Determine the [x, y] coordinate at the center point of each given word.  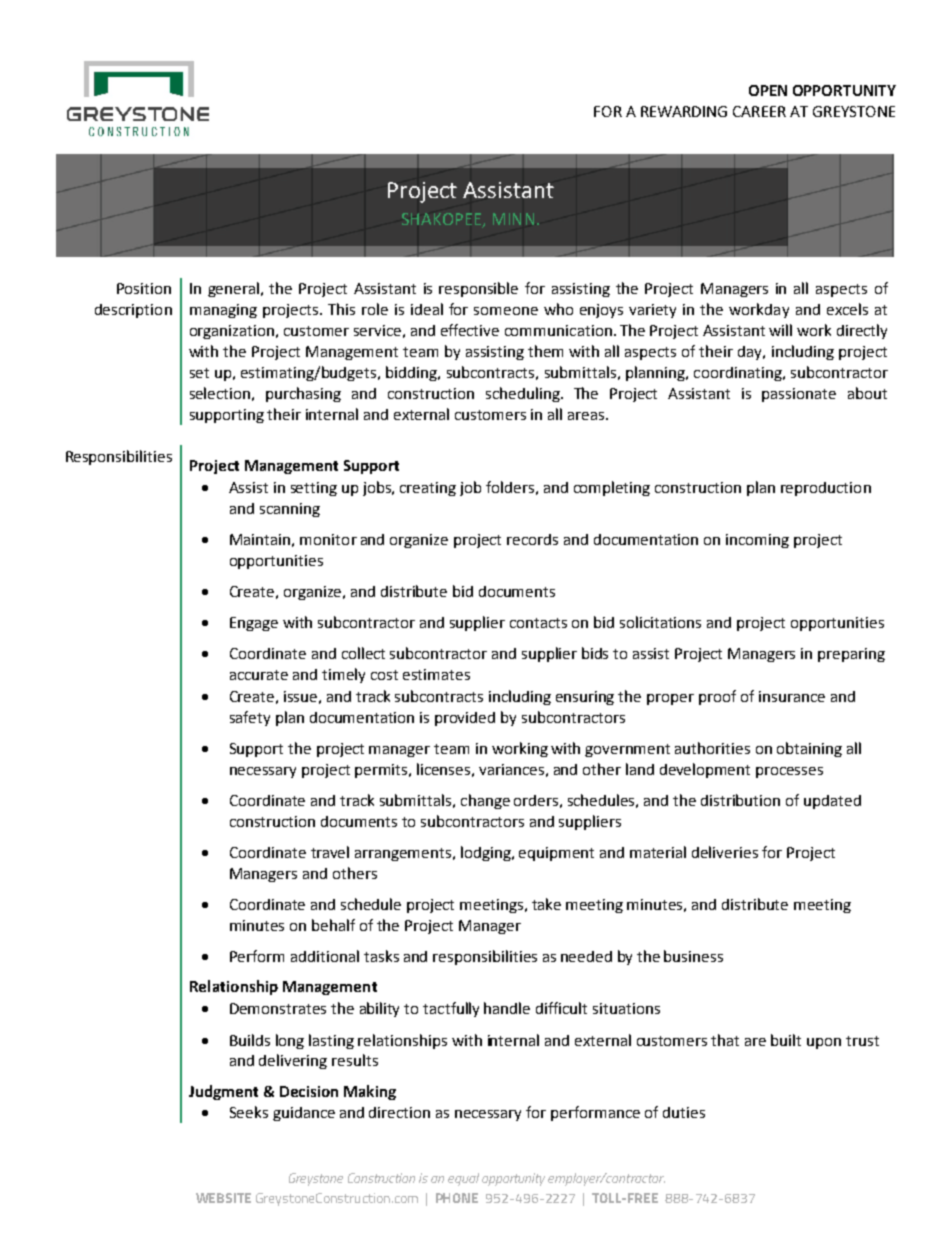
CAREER [759, 111]
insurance [792, 696]
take [546, 904]
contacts [538, 623]
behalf [333, 925]
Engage [254, 624]
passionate [799, 395]
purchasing [303, 394]
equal [463, 1179]
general [235, 289]
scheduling [524, 394]
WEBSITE [223, 1198]
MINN [513, 219]
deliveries [725, 852]
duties [684, 1112]
